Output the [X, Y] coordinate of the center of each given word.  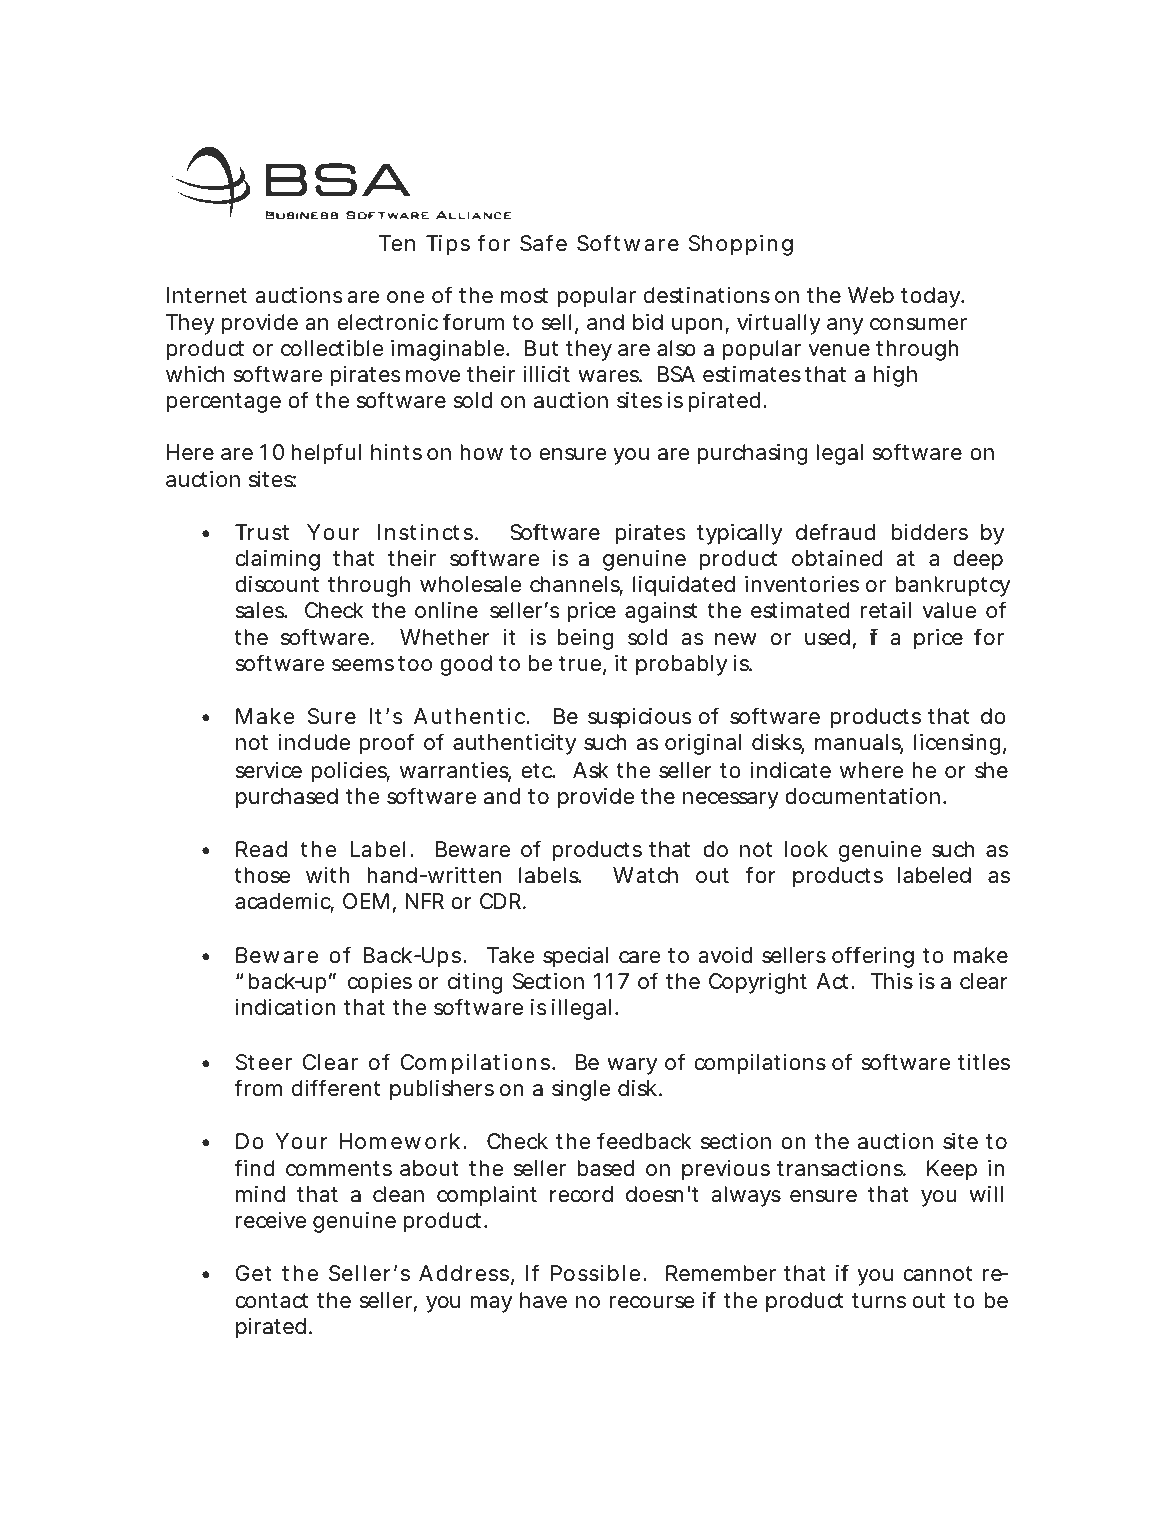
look [806, 849]
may [491, 1304]
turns [879, 1301]
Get [253, 1273]
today [930, 297]
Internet [207, 295]
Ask [591, 770]
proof [387, 744]
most [524, 296]
